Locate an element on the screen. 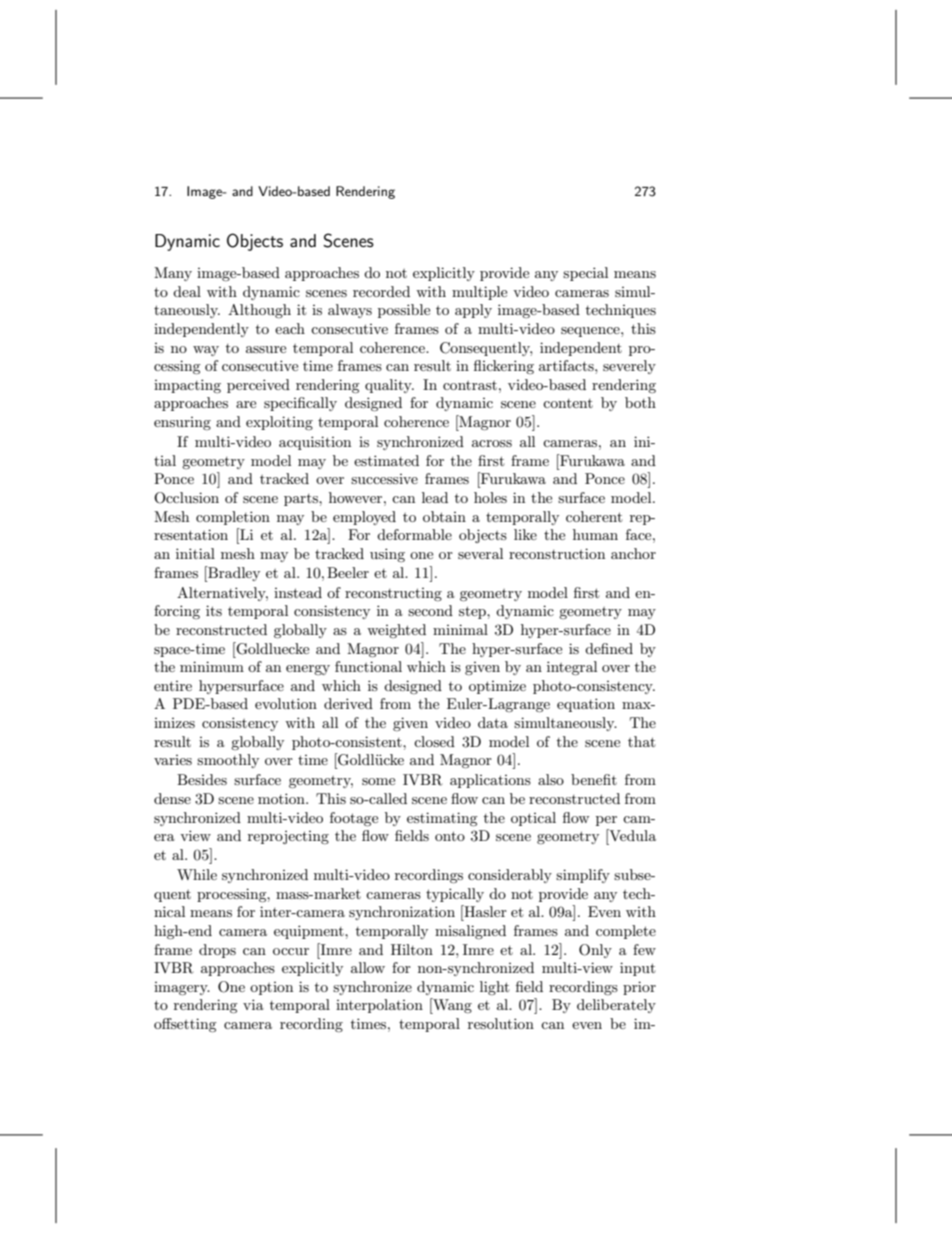 This screenshot has width=952, height=1233. minimum is located at coordinates (212, 666).
